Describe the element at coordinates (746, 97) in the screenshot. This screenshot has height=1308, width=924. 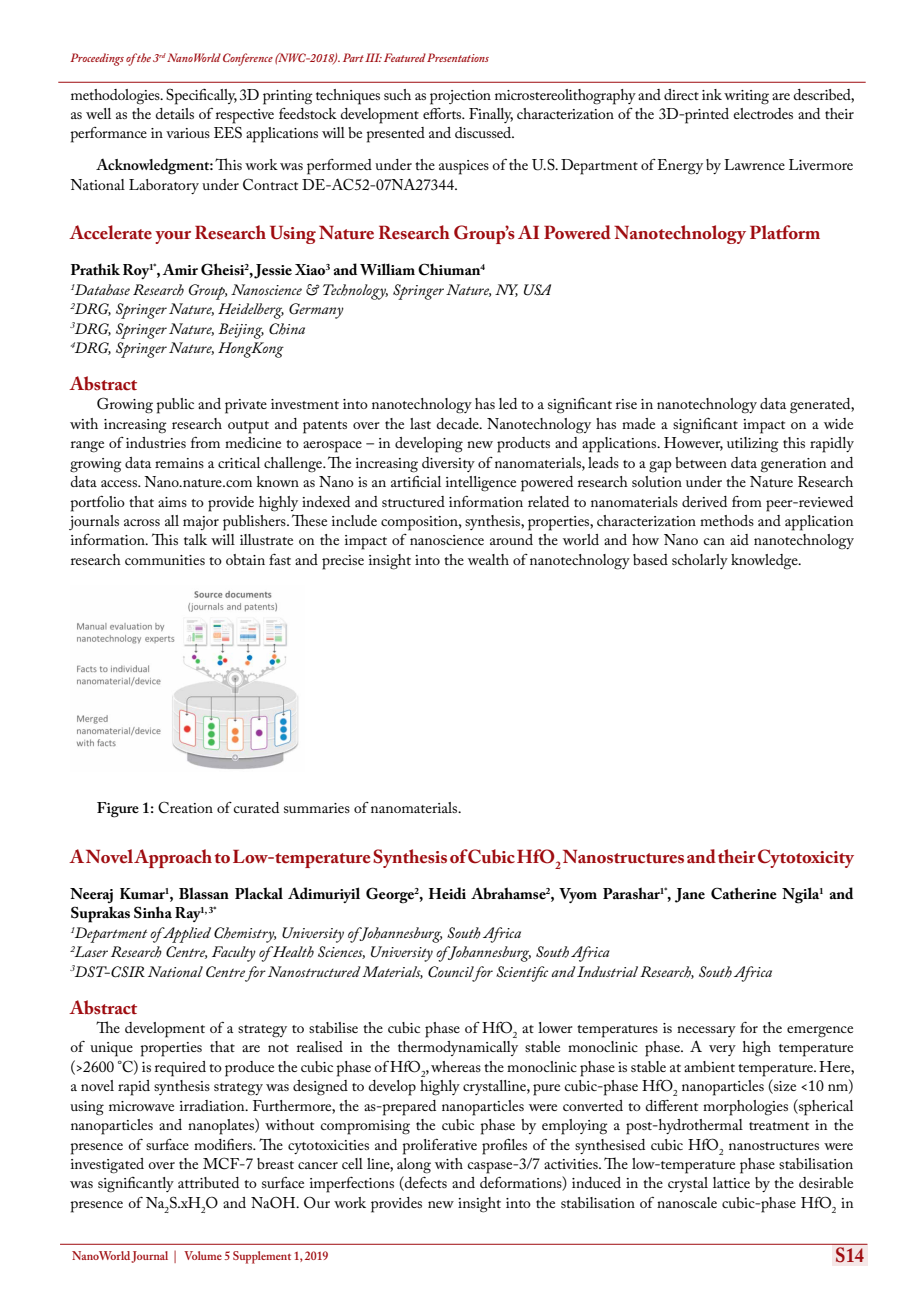
I see `writing` at that location.
